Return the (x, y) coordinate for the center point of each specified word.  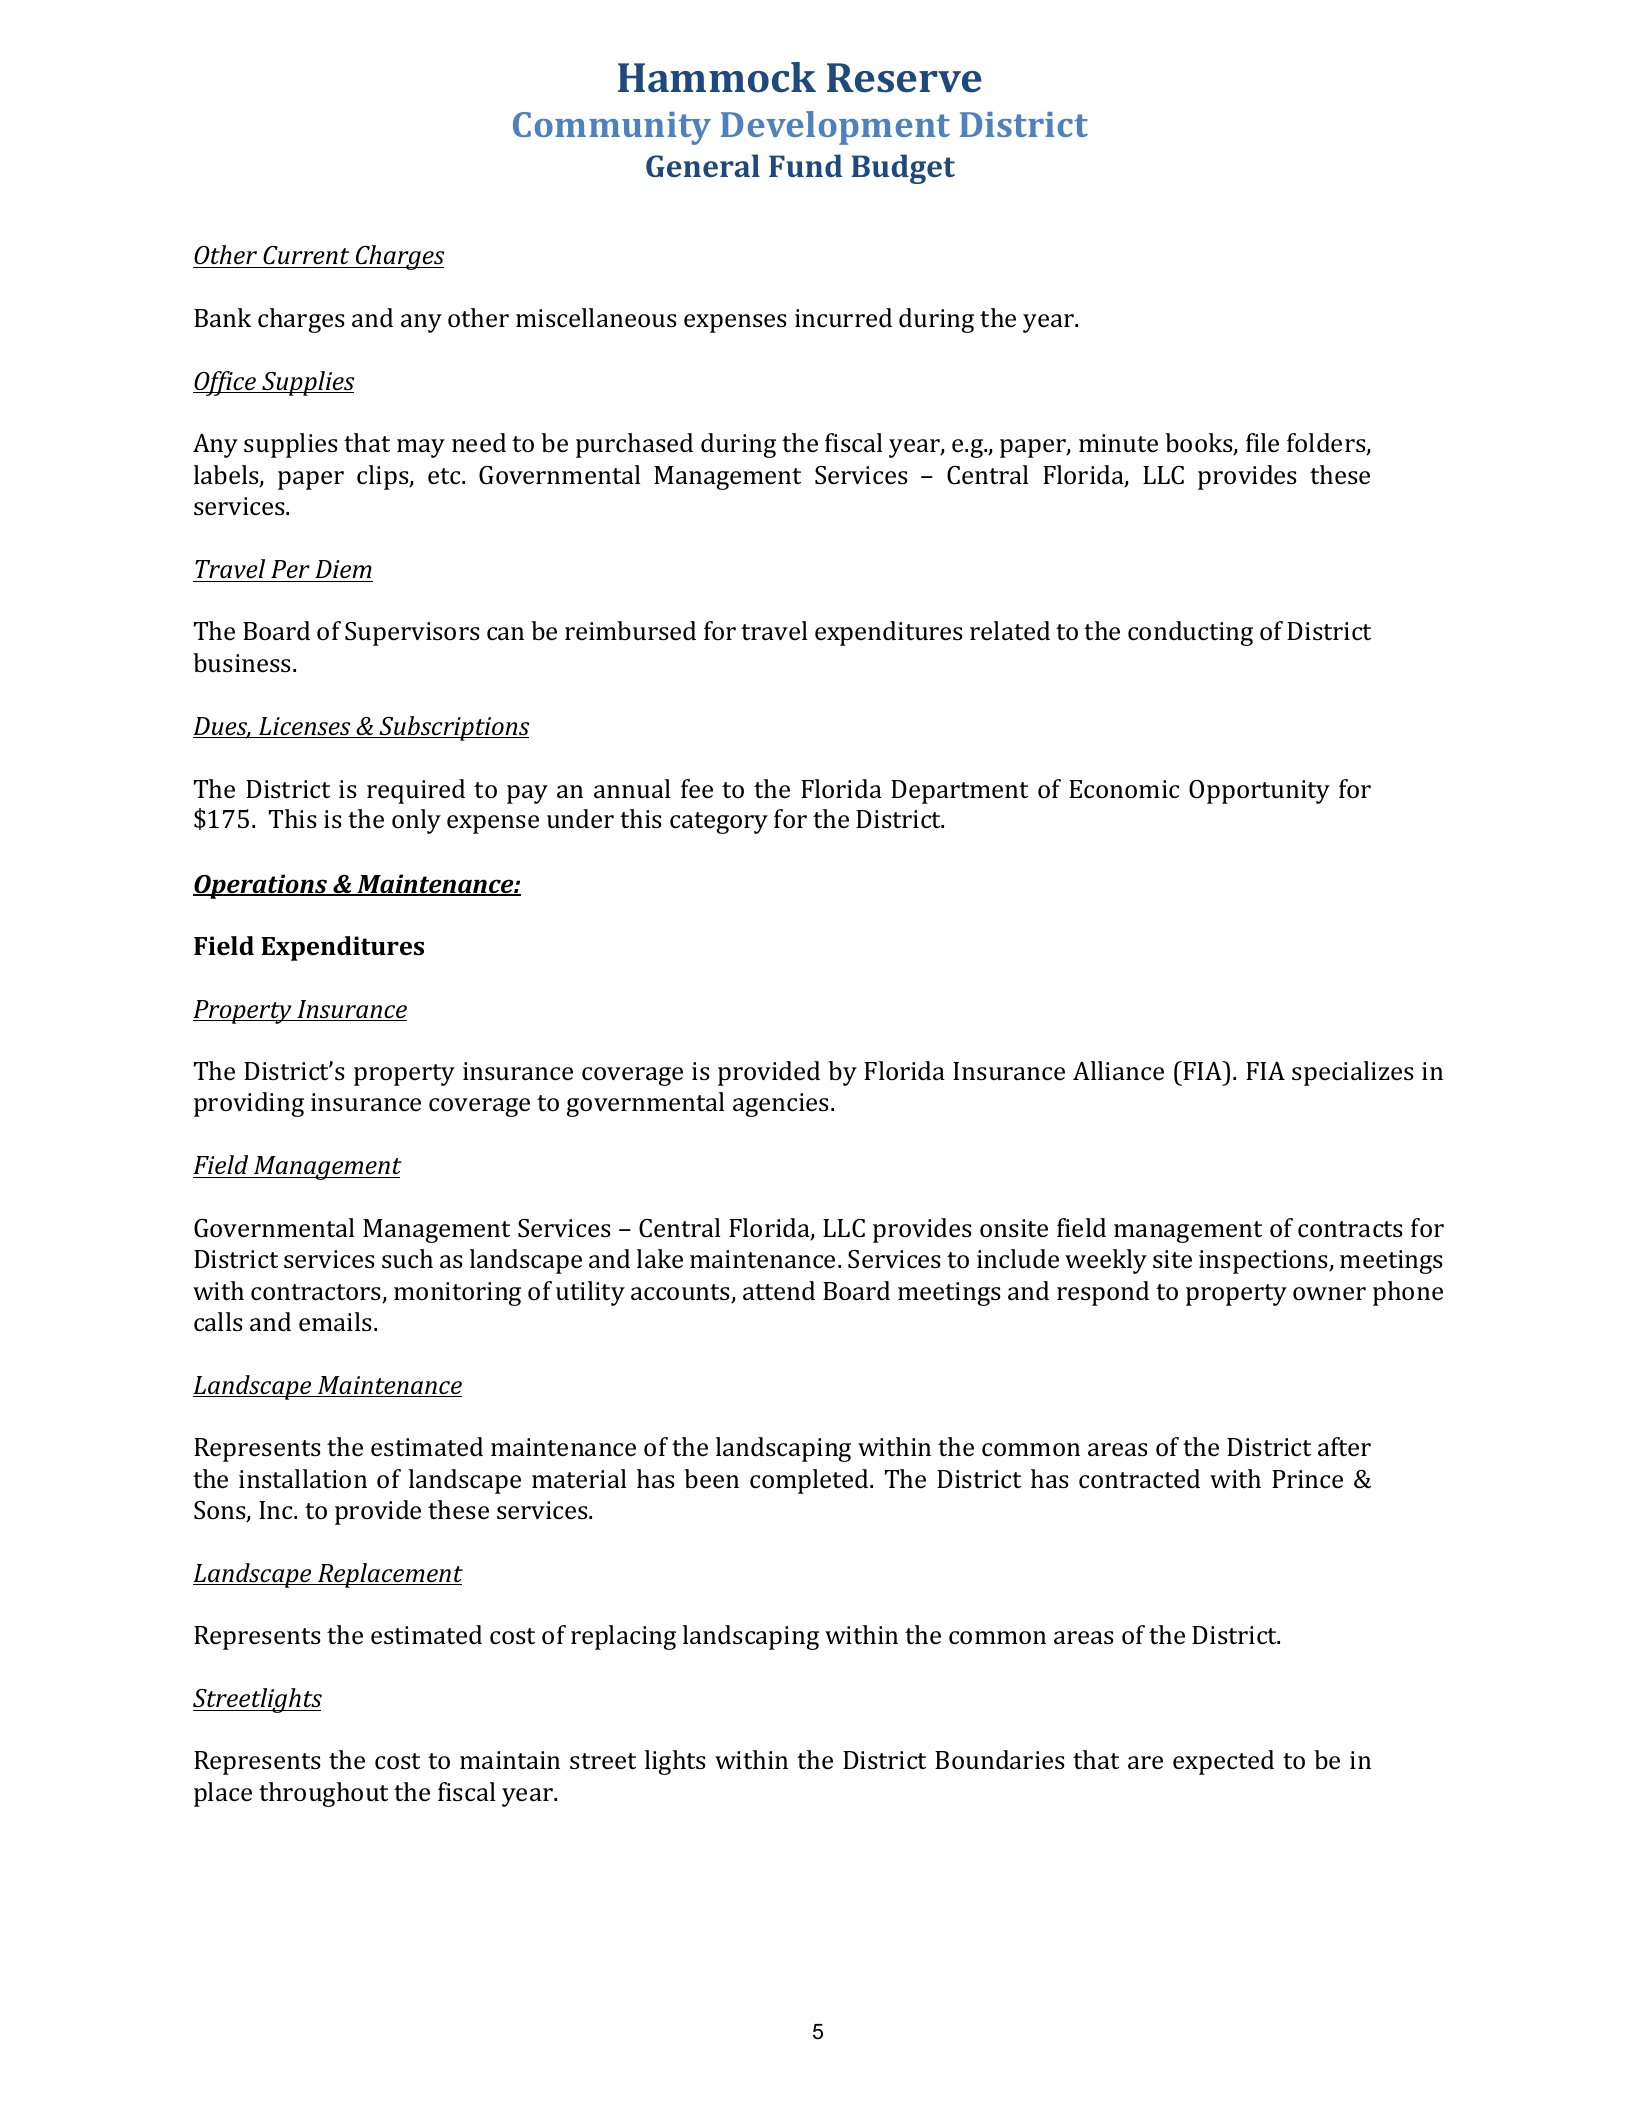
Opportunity (1259, 792)
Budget (903, 169)
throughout (323, 1794)
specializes (1353, 1073)
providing (249, 1104)
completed (810, 1481)
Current (306, 257)
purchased (634, 445)
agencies (781, 1105)
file (1262, 442)
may (421, 448)
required (416, 791)
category (719, 823)
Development (835, 128)
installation (303, 1479)
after (1344, 1447)
